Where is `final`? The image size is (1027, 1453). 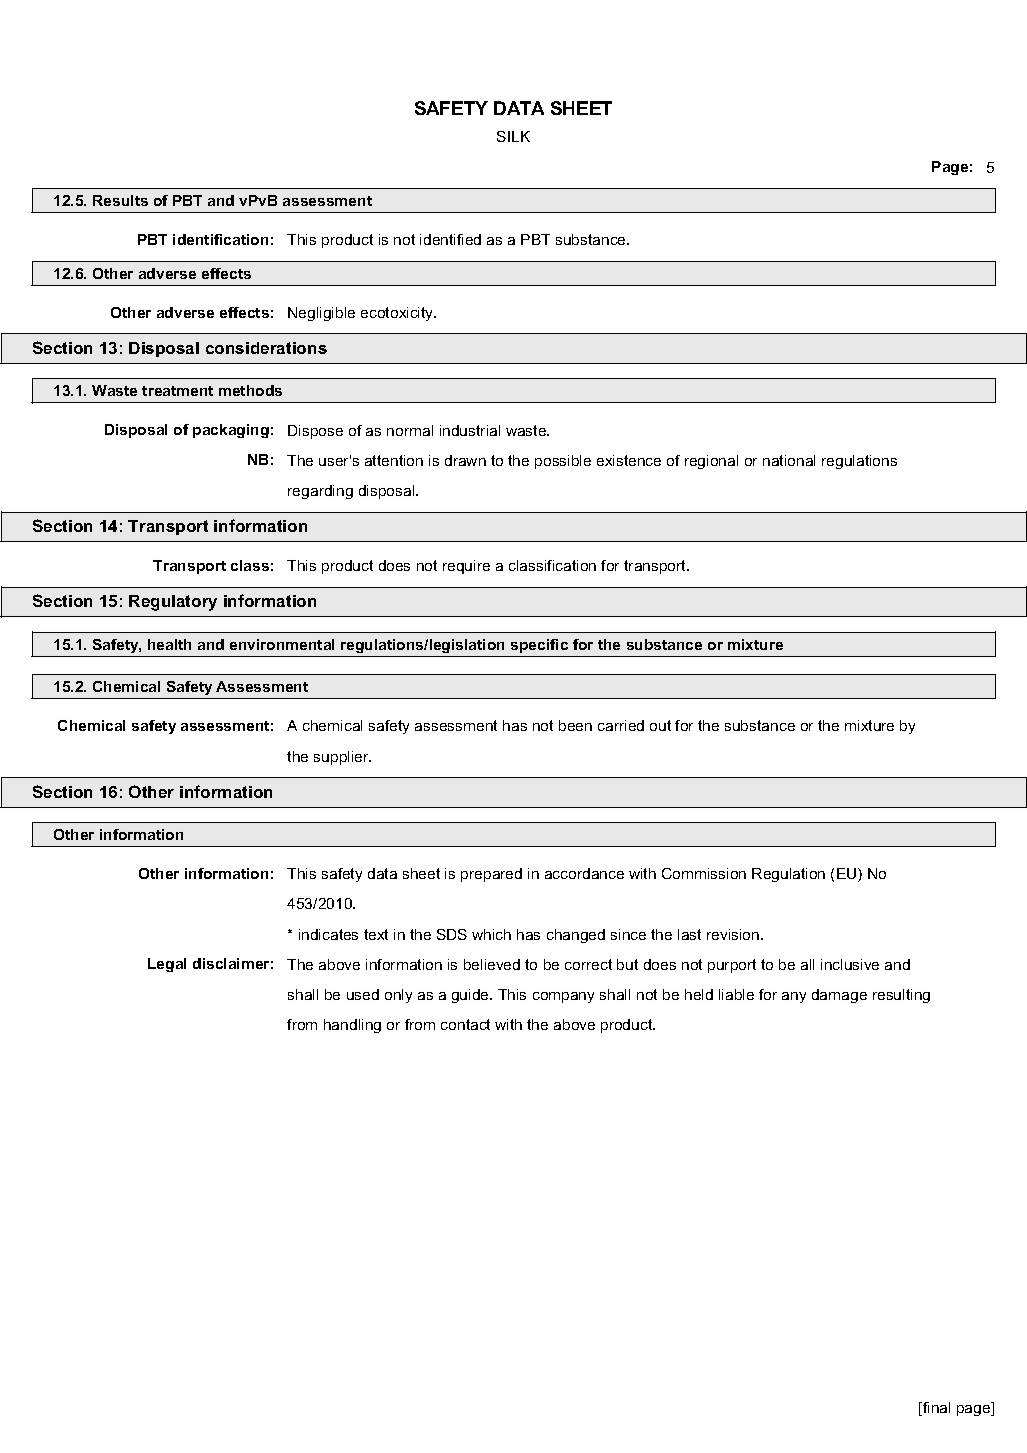 final is located at coordinates (935, 1409).
